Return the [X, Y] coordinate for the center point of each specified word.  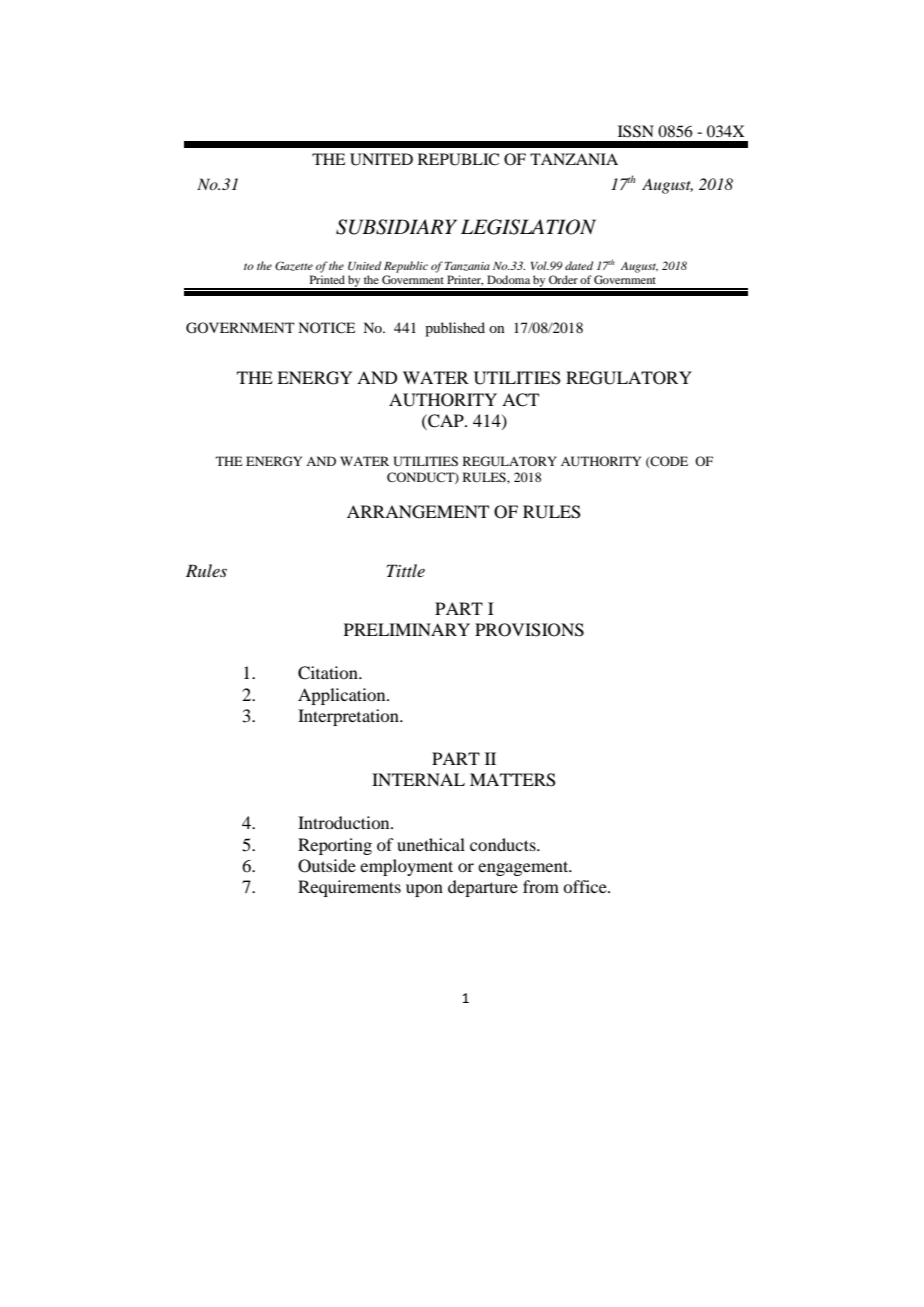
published [455, 329]
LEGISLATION [528, 227]
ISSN [636, 131]
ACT [520, 400]
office [586, 886]
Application [343, 696]
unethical [431, 844]
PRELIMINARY [407, 629]
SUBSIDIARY [396, 227]
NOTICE [326, 328]
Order [563, 279]
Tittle [406, 570]
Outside [327, 866]
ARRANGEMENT [418, 512]
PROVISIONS [529, 630]
